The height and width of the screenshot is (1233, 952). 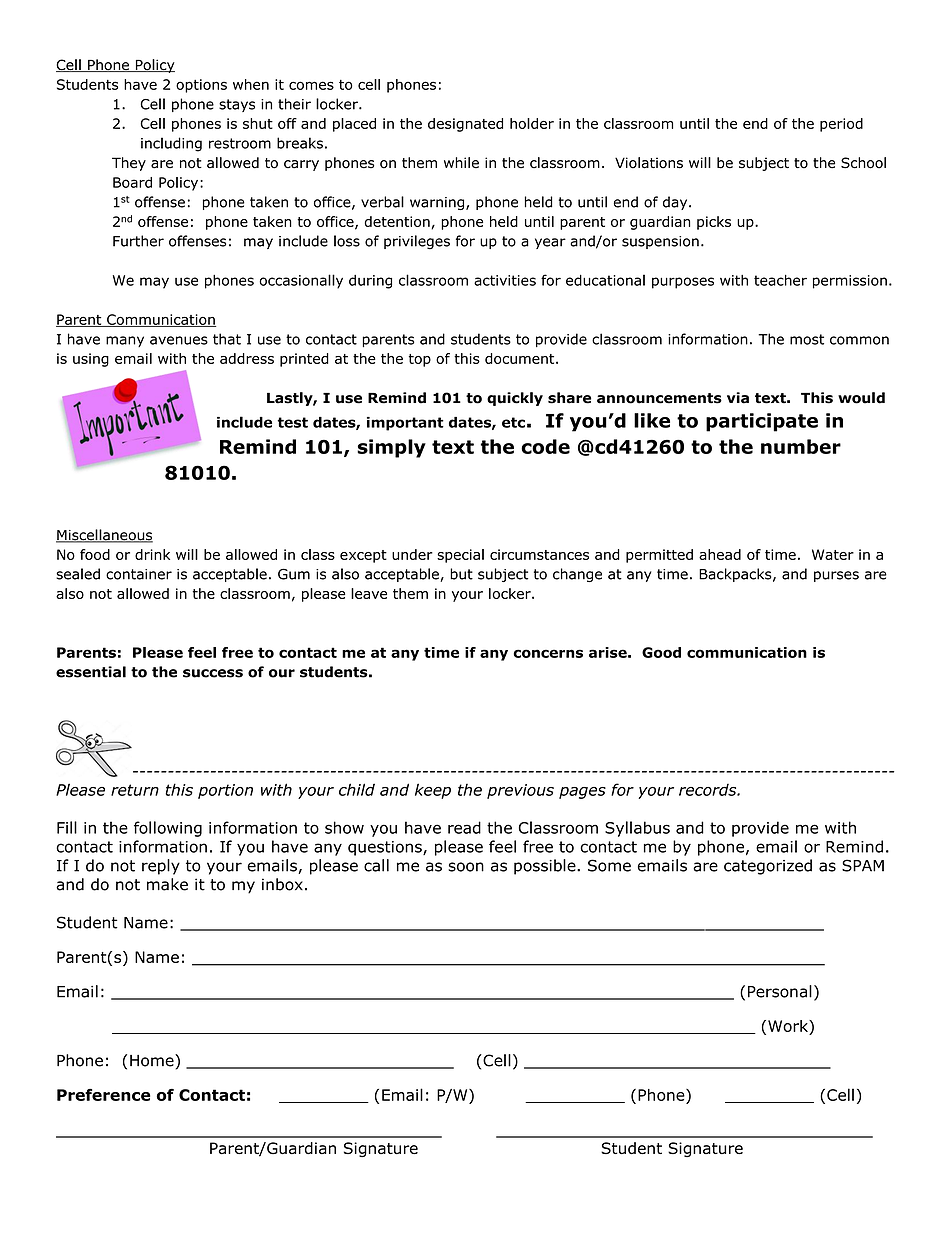 I want to click on following, so click(x=168, y=829).
